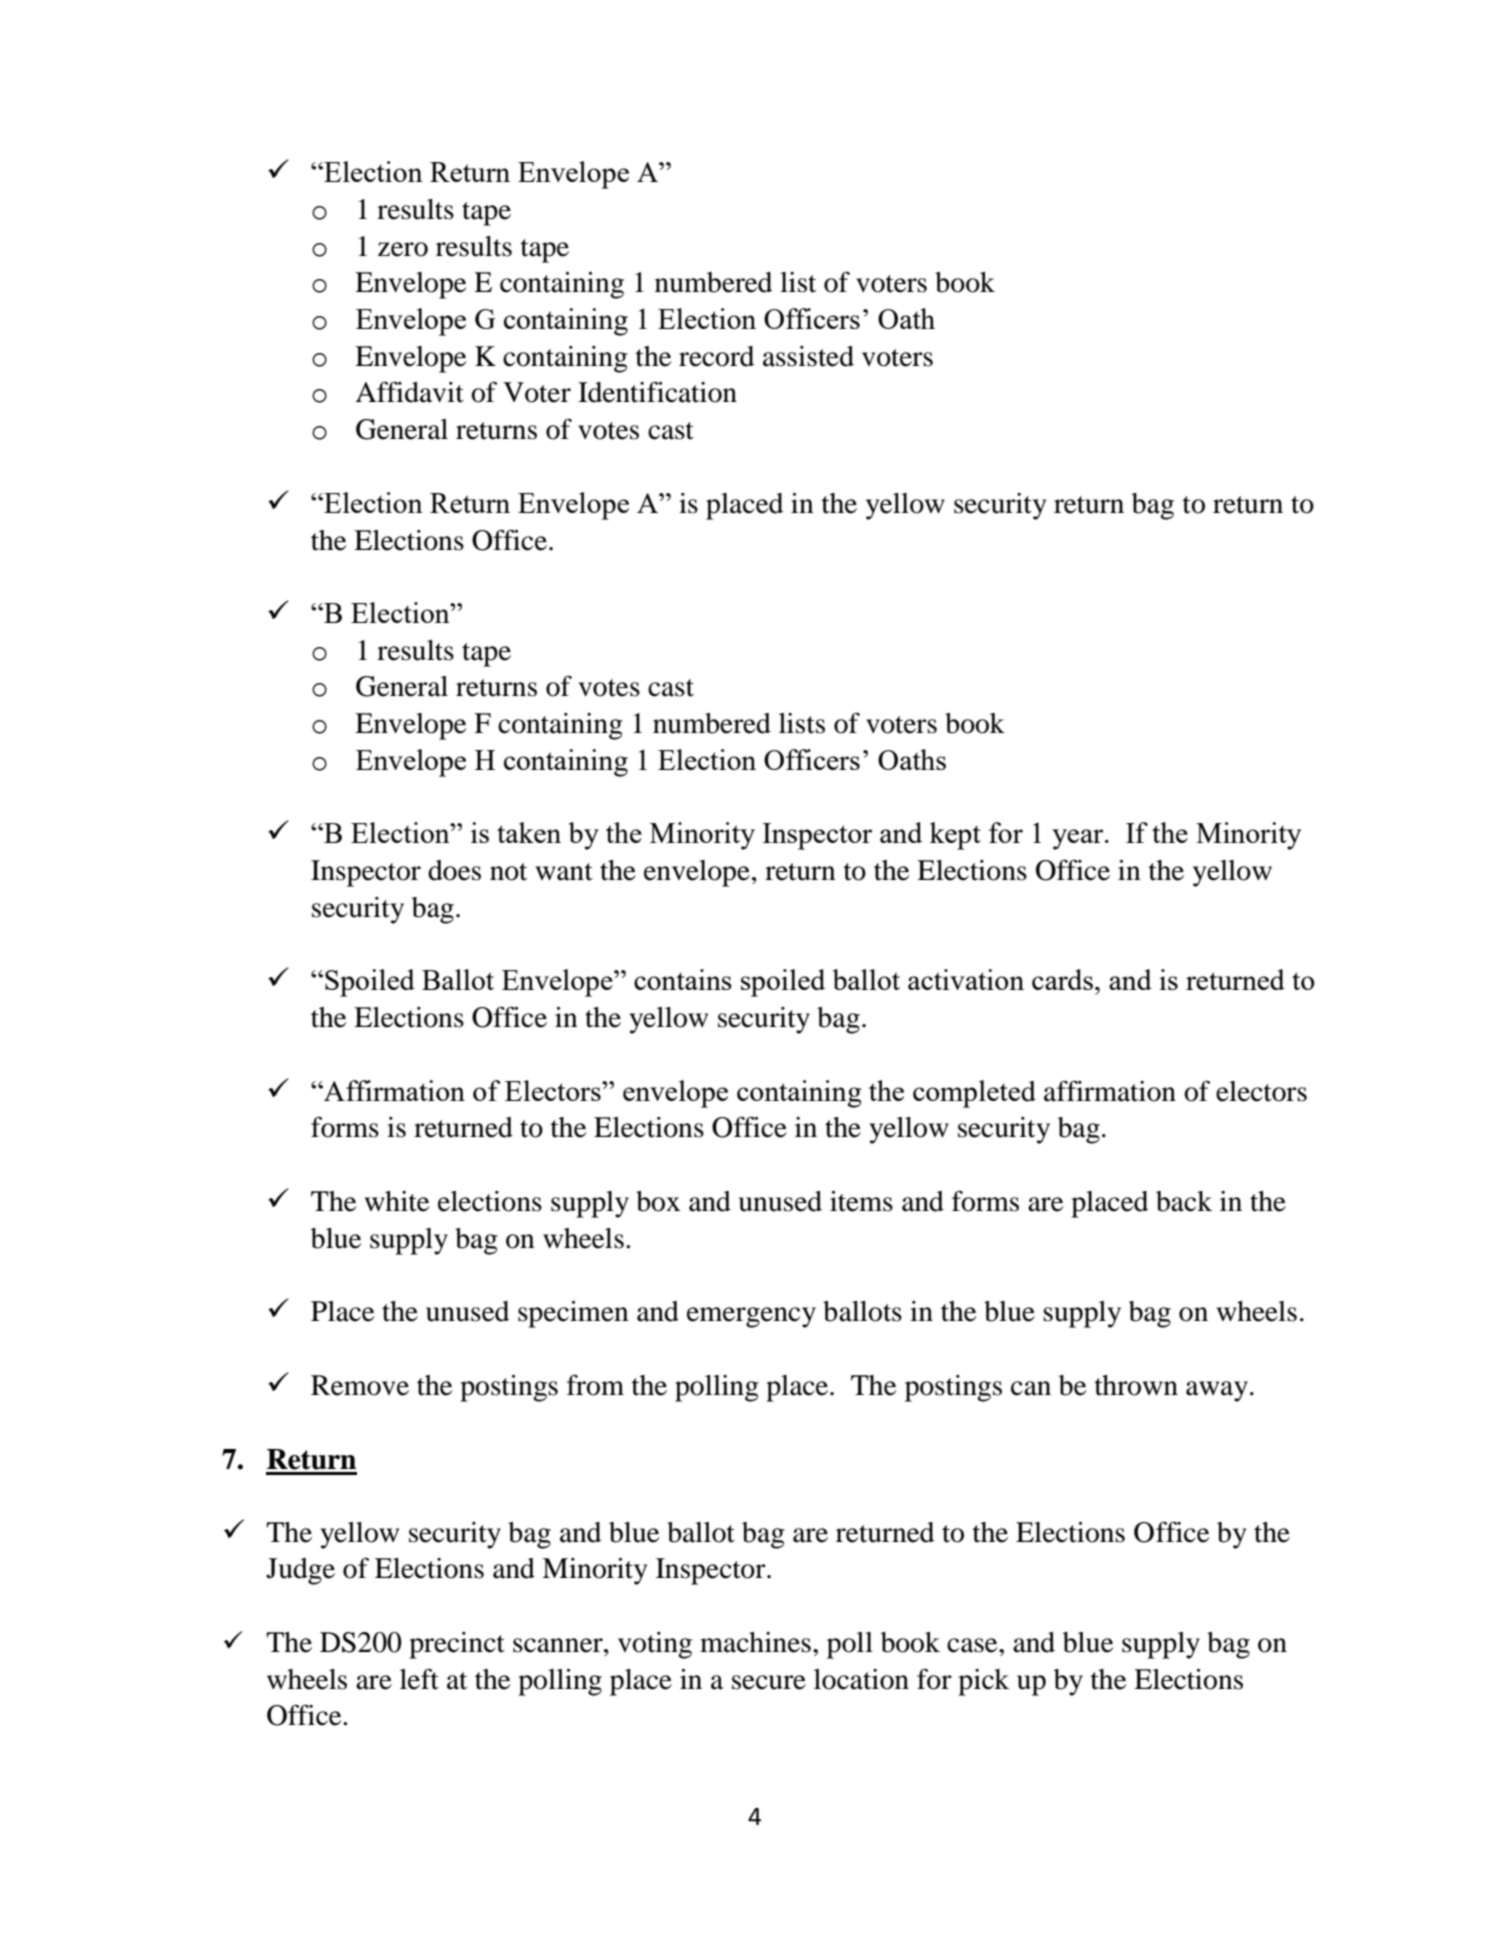  I want to click on precinct, so click(457, 1645).
